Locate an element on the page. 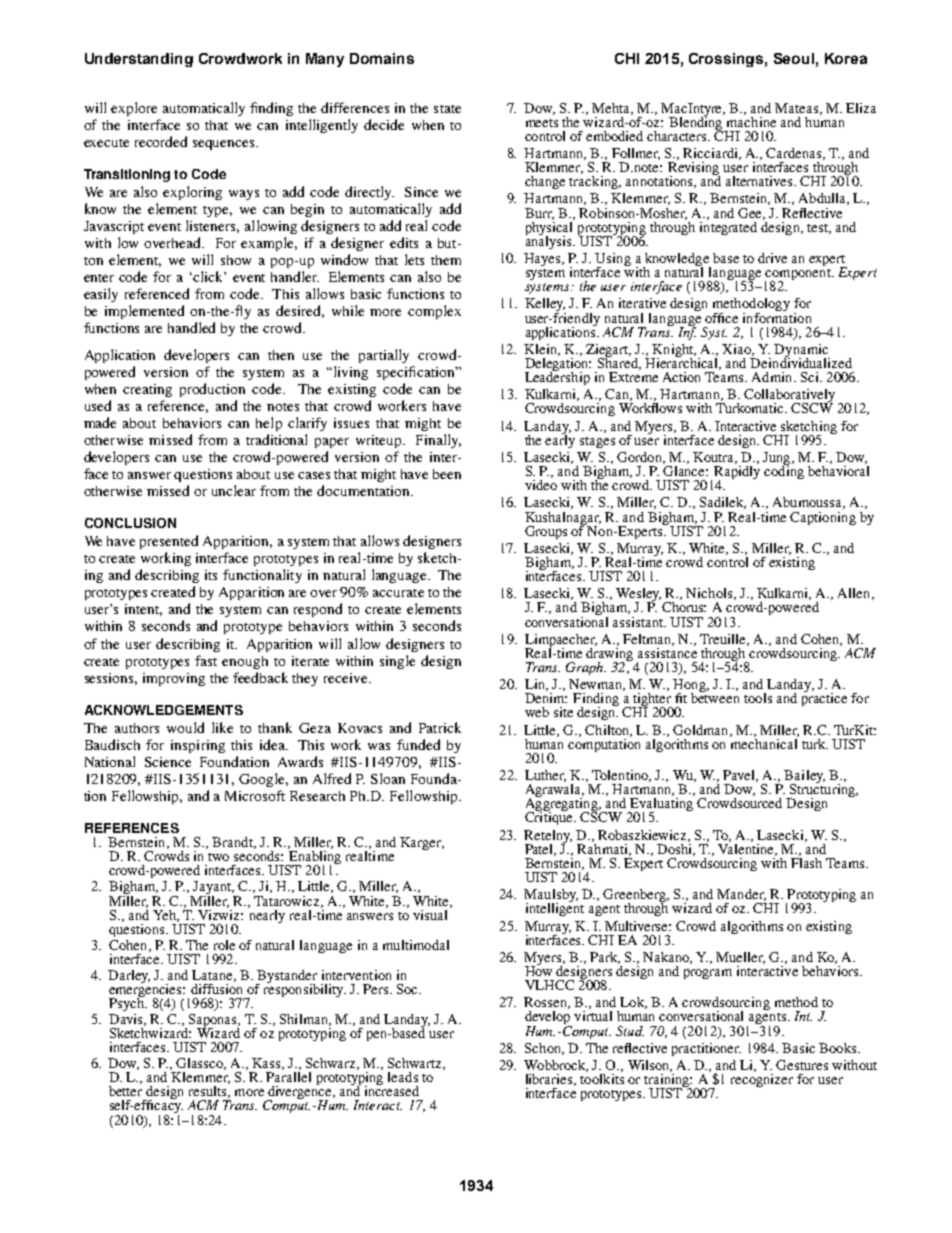 The image size is (952, 1233). Critique is located at coordinates (550, 817).
